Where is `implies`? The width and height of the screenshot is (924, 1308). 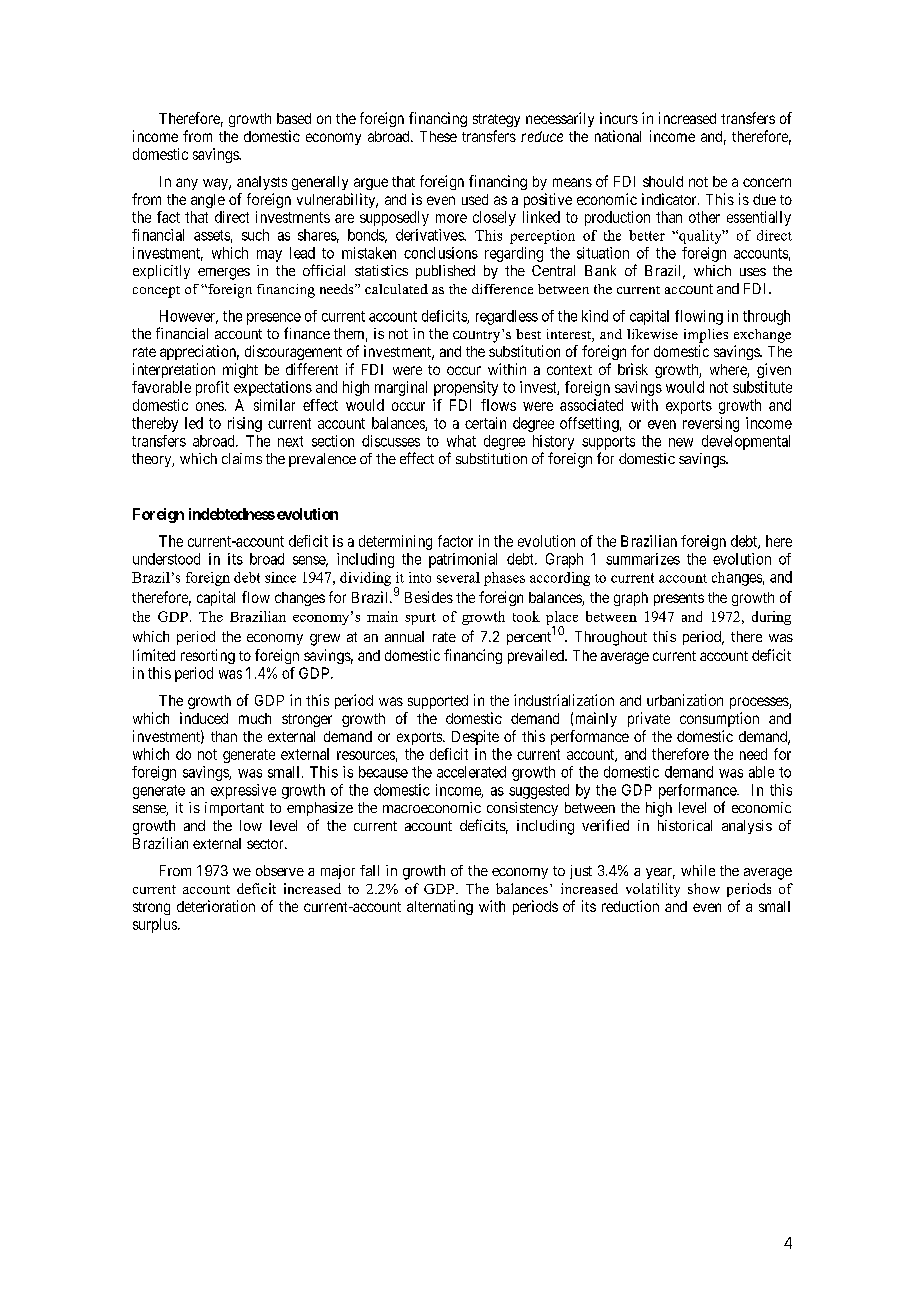 implies is located at coordinates (706, 336).
